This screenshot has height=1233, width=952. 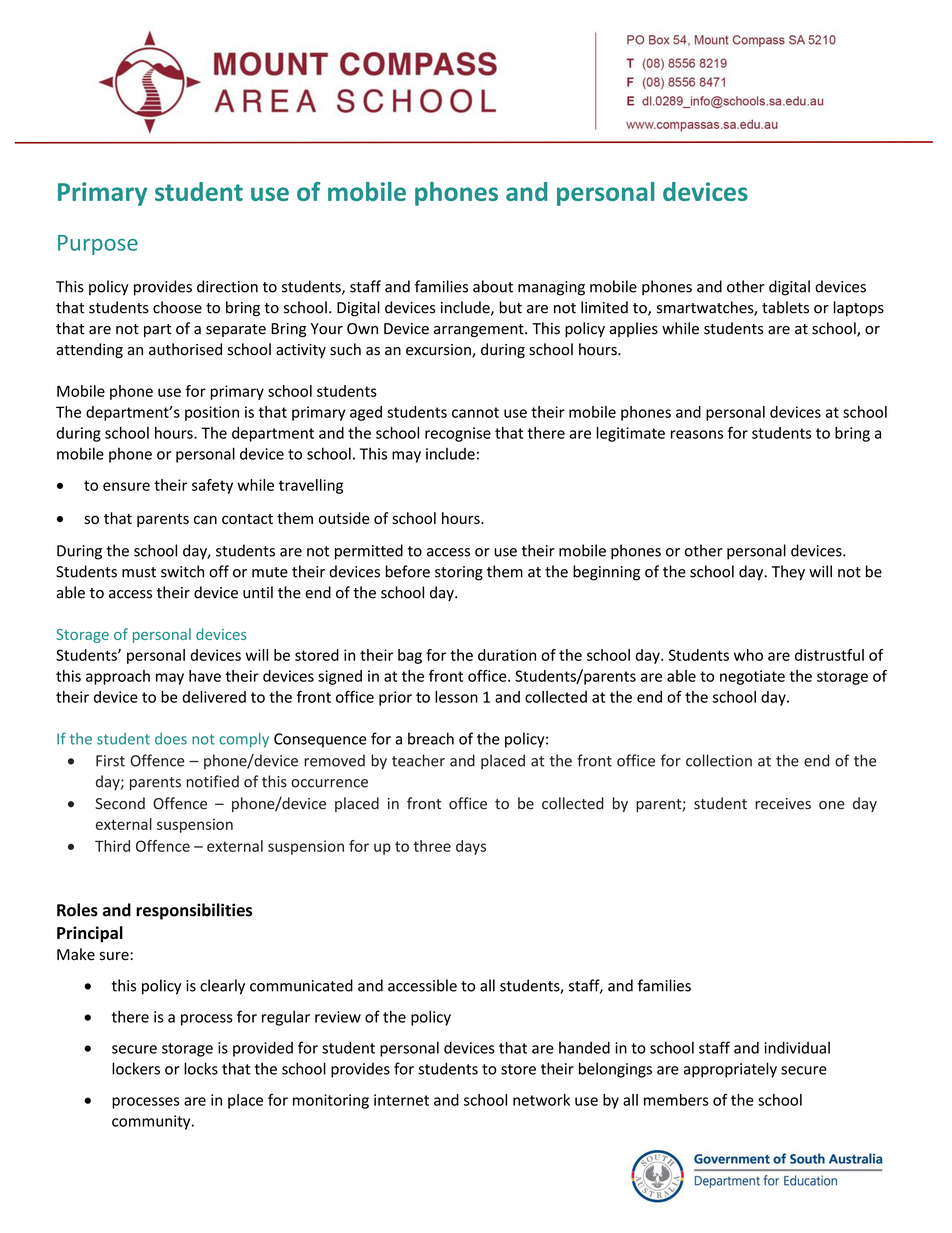 I want to click on direction, so click(x=227, y=286).
